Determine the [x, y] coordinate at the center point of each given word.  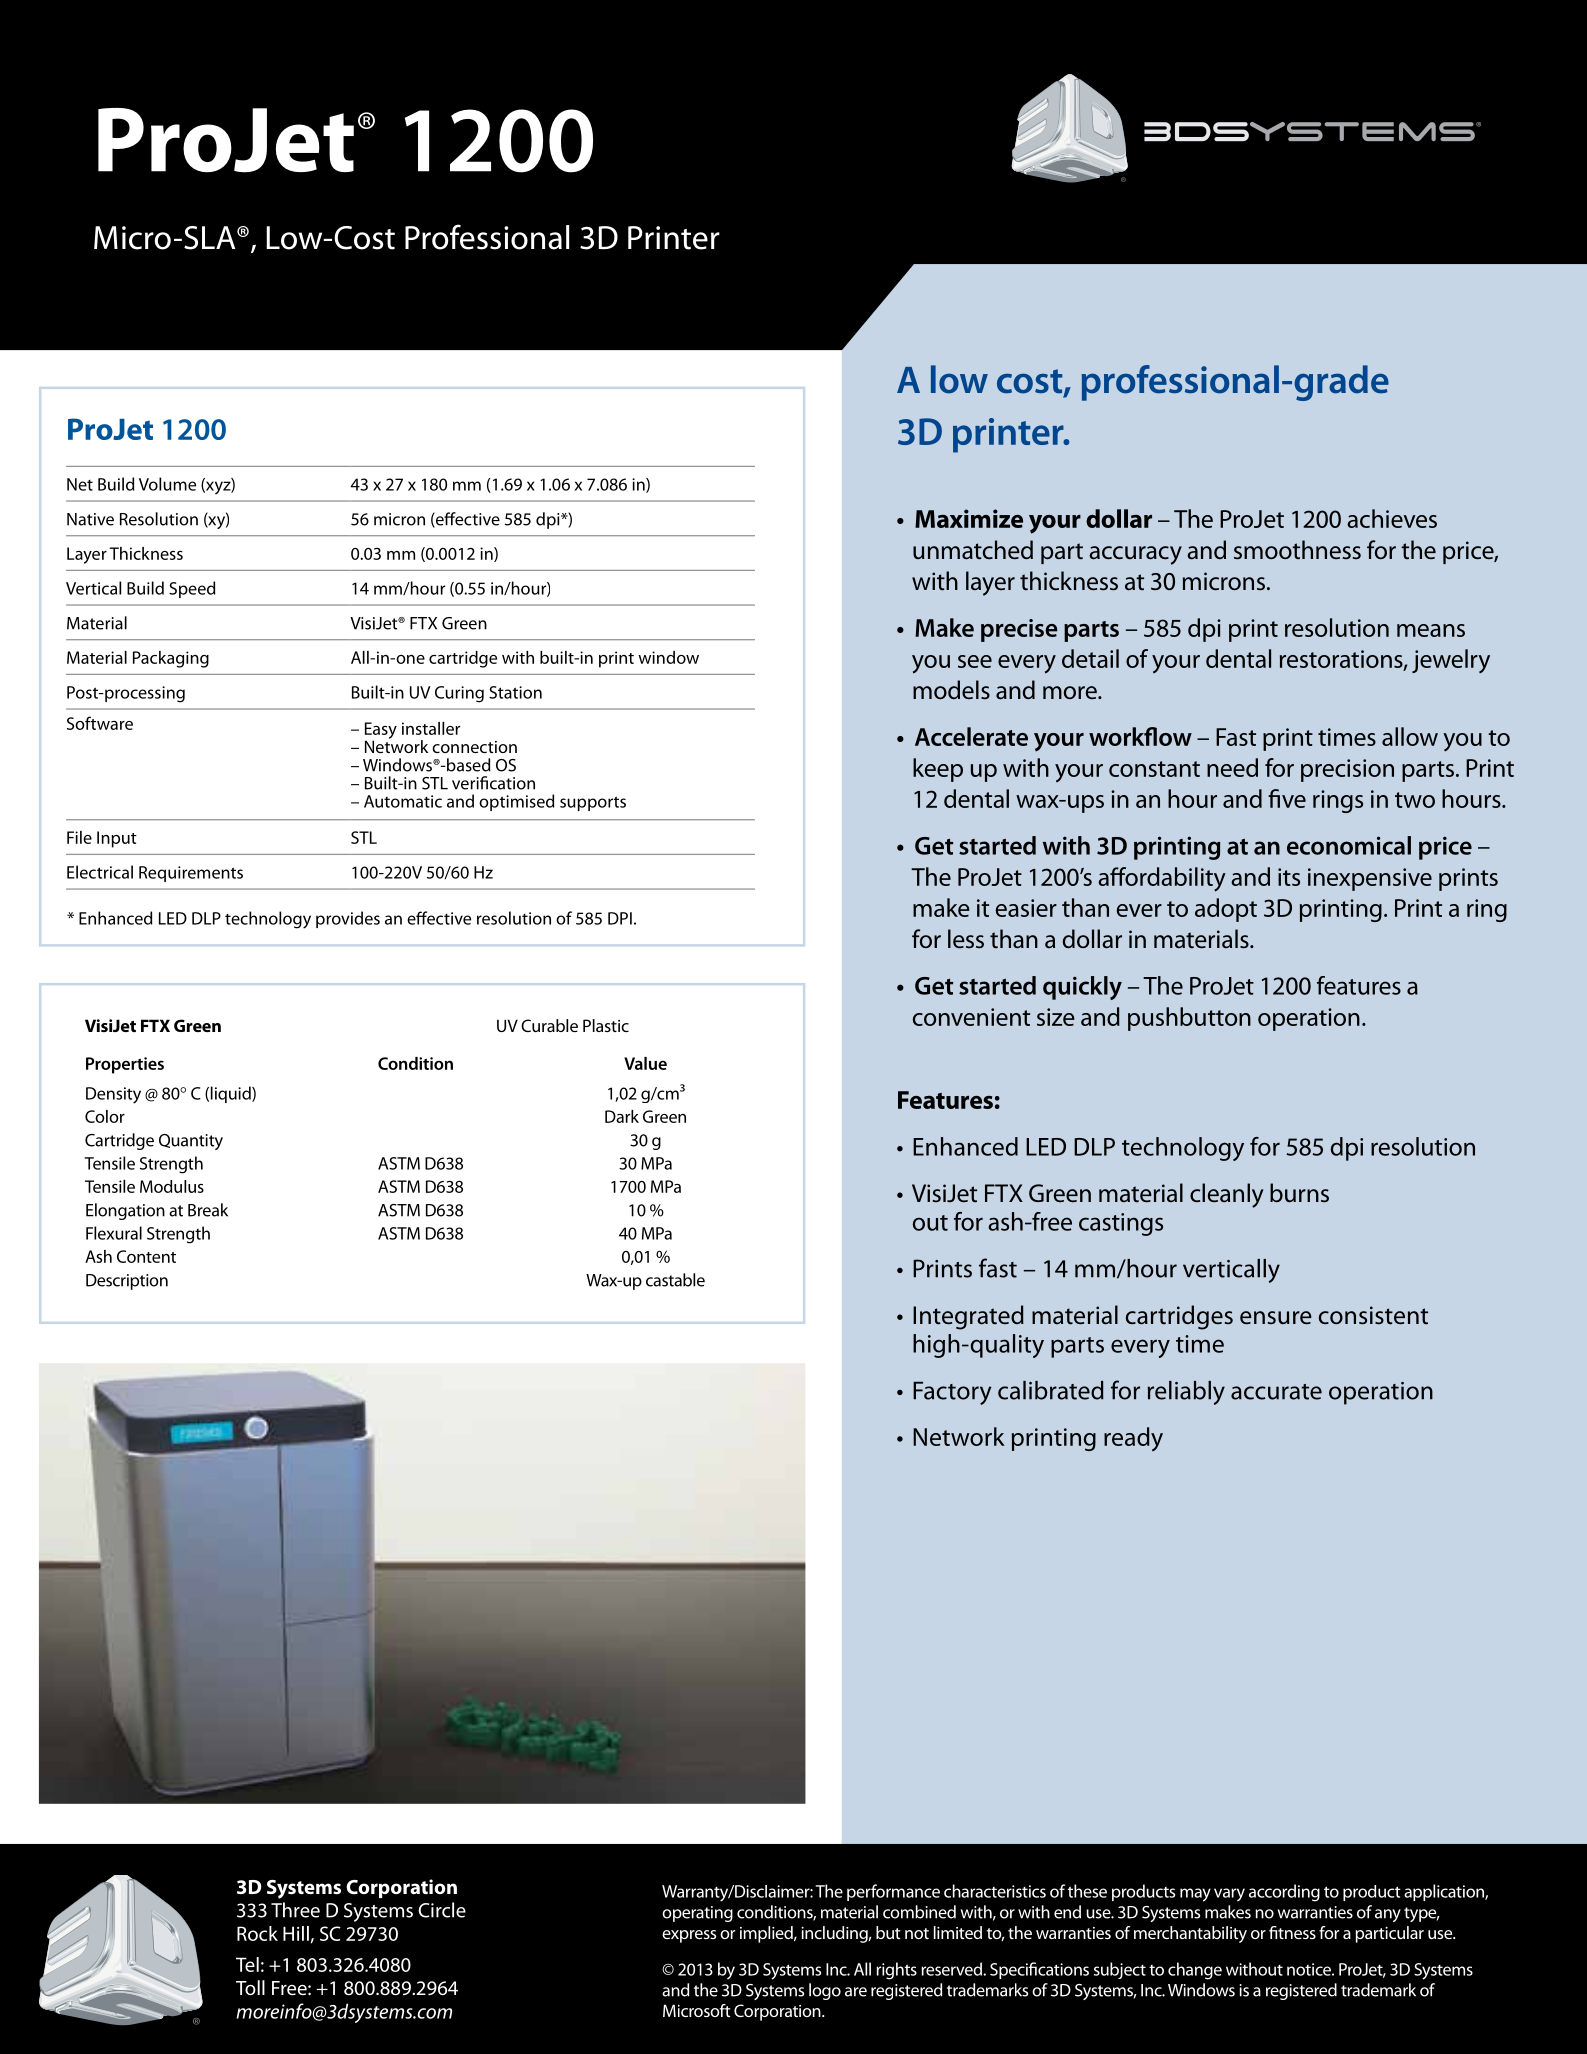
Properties [125, 1065]
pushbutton [1189, 1019]
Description [127, 1282]
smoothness [1297, 550]
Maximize [969, 518]
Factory [952, 1393]
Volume [167, 484]
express [689, 1936]
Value [645, 1063]
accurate [1276, 1392]
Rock [257, 1933]
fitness [1292, 1932]
